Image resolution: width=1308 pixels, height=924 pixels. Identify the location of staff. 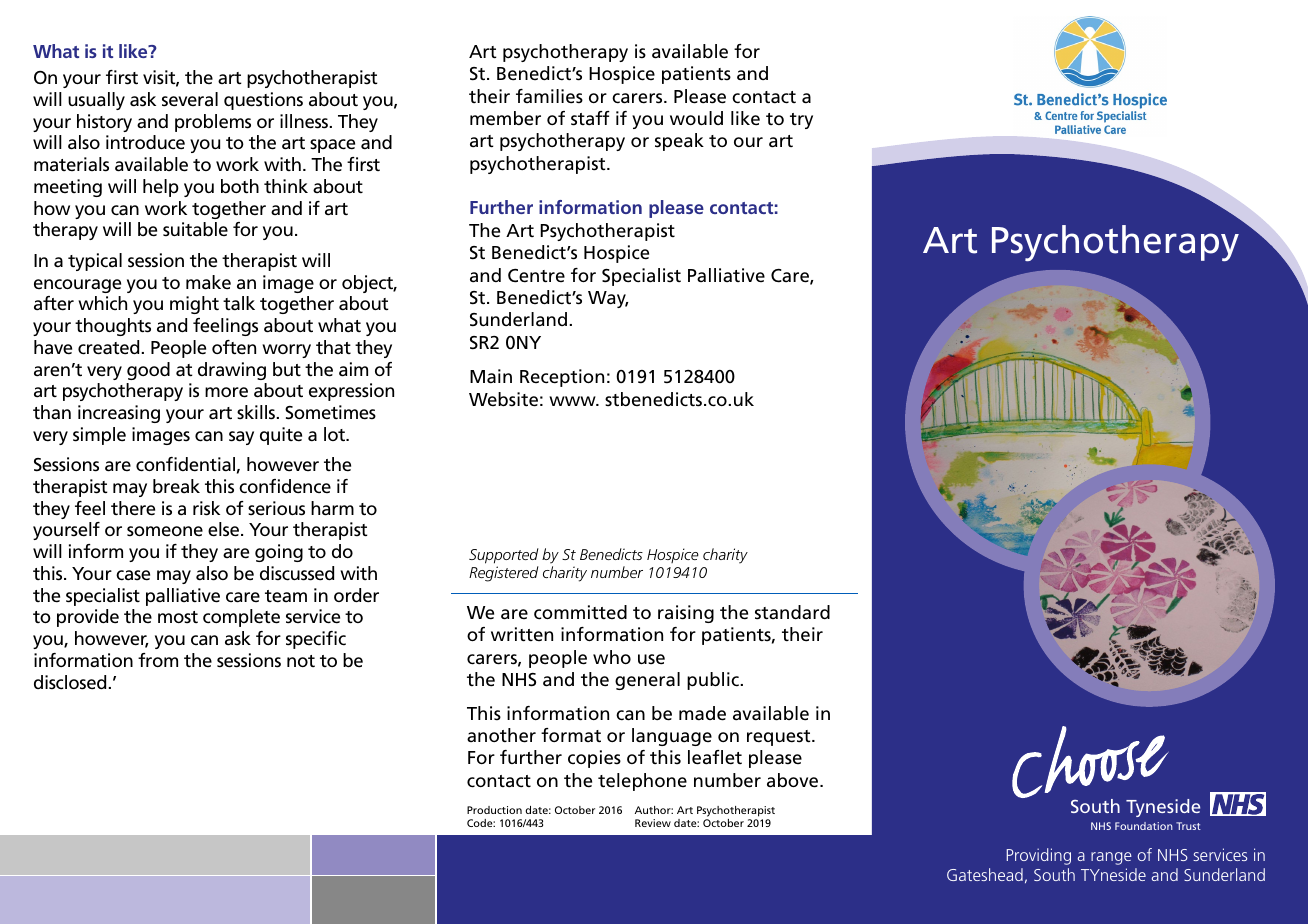
(590, 118).
